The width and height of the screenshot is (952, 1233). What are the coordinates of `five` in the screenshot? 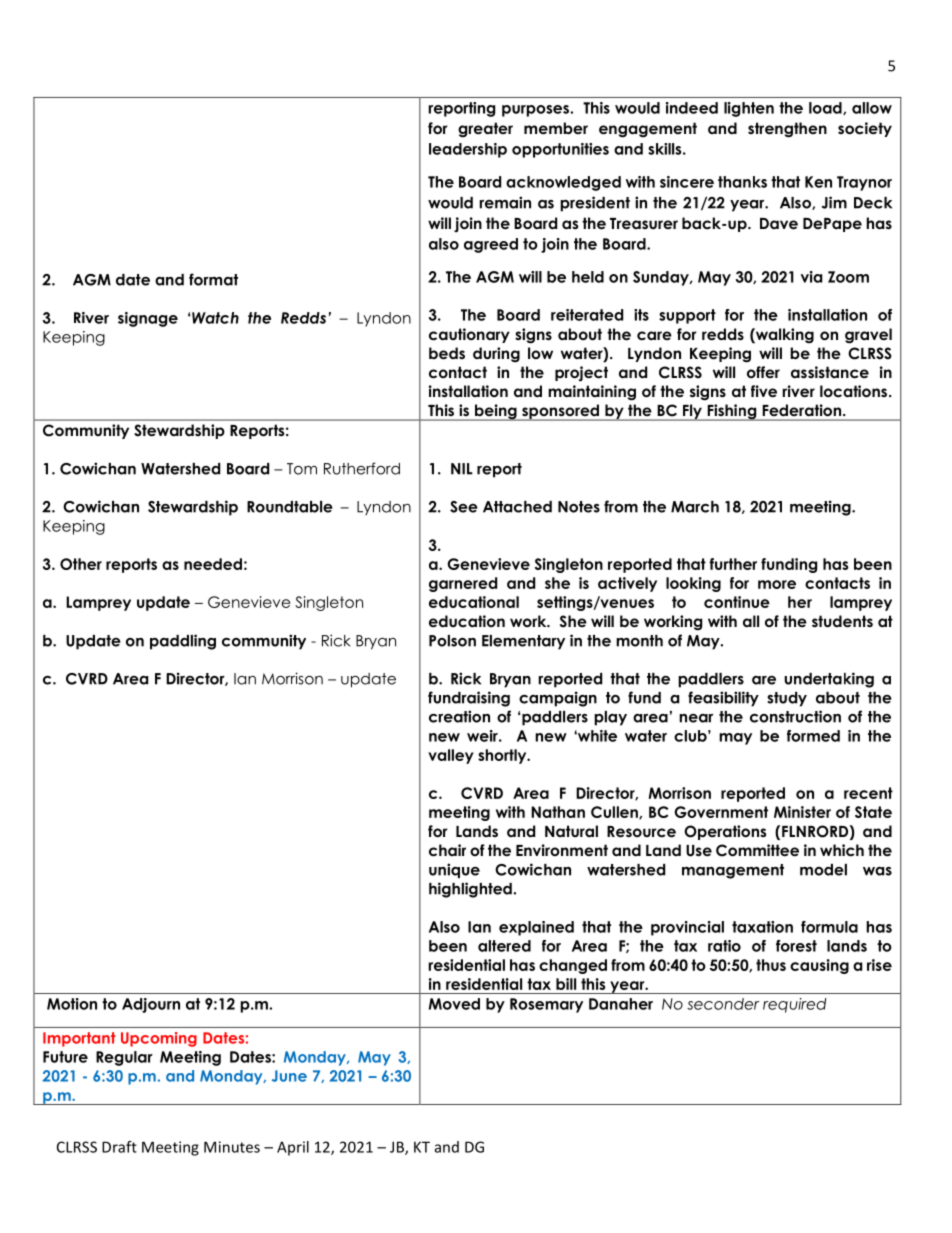 It's located at (764, 391).
